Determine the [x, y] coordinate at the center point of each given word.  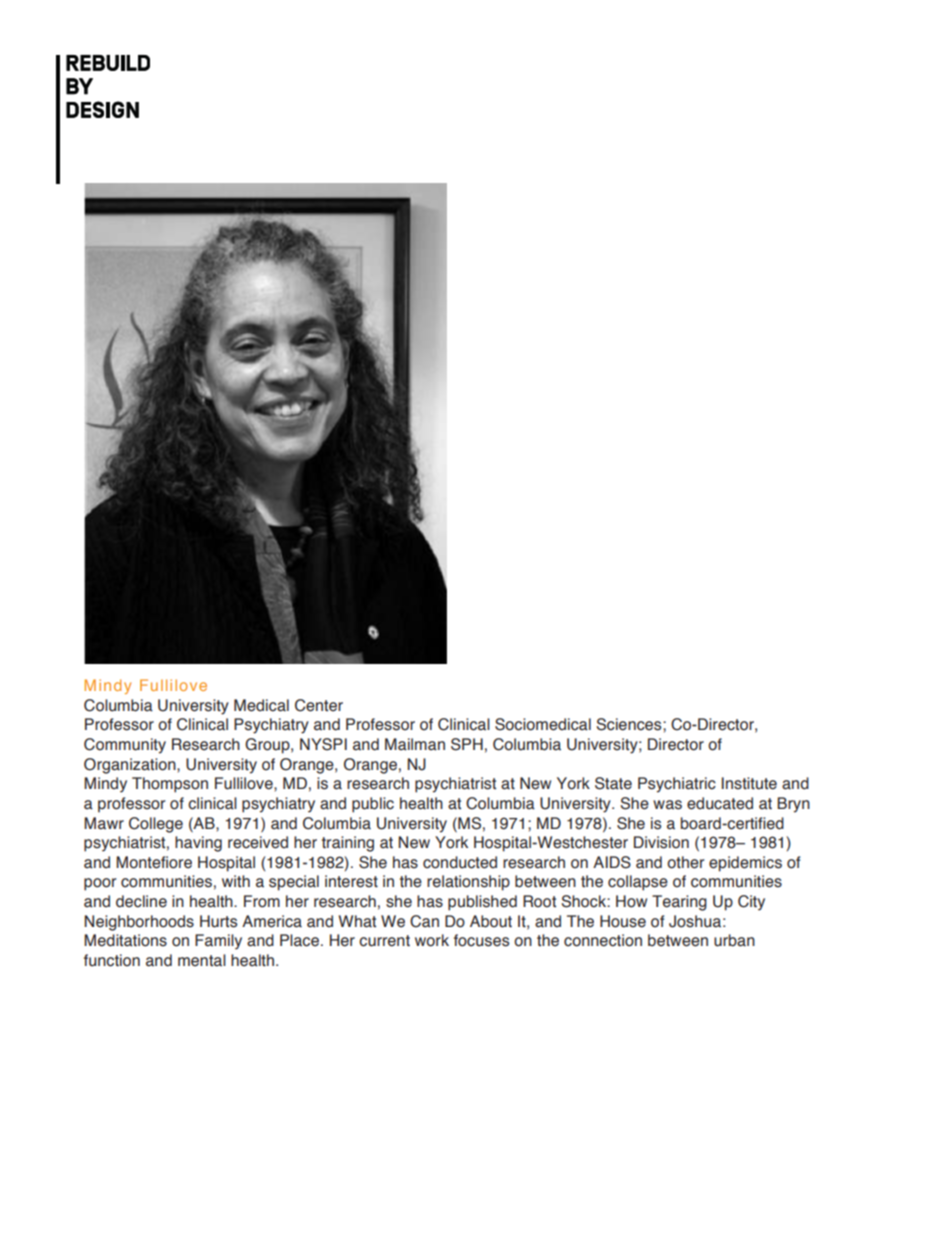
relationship [468, 883]
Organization [131, 766]
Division [661, 842]
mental [202, 960]
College [156, 825]
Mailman [415, 744]
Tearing [679, 903]
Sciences [630, 724]
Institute [749, 783]
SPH [467, 744]
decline [141, 901]
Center [319, 705]
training [348, 844]
